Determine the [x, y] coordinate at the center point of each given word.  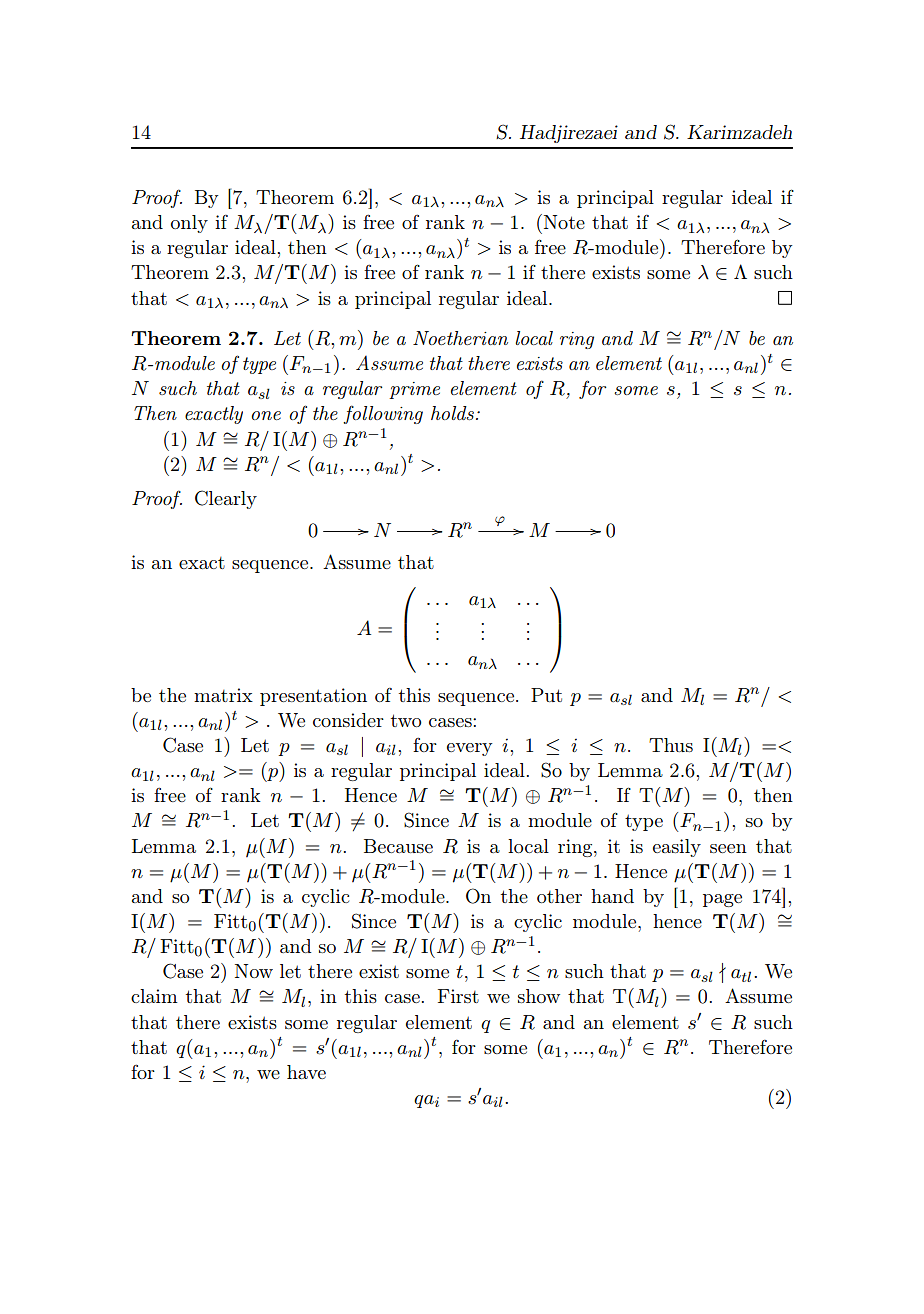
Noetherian [460, 338]
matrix [223, 695]
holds [452, 413]
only [189, 224]
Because [398, 846]
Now [254, 971]
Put [546, 695]
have [306, 1072]
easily [677, 848]
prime [414, 390]
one [266, 415]
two [406, 720]
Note [564, 222]
